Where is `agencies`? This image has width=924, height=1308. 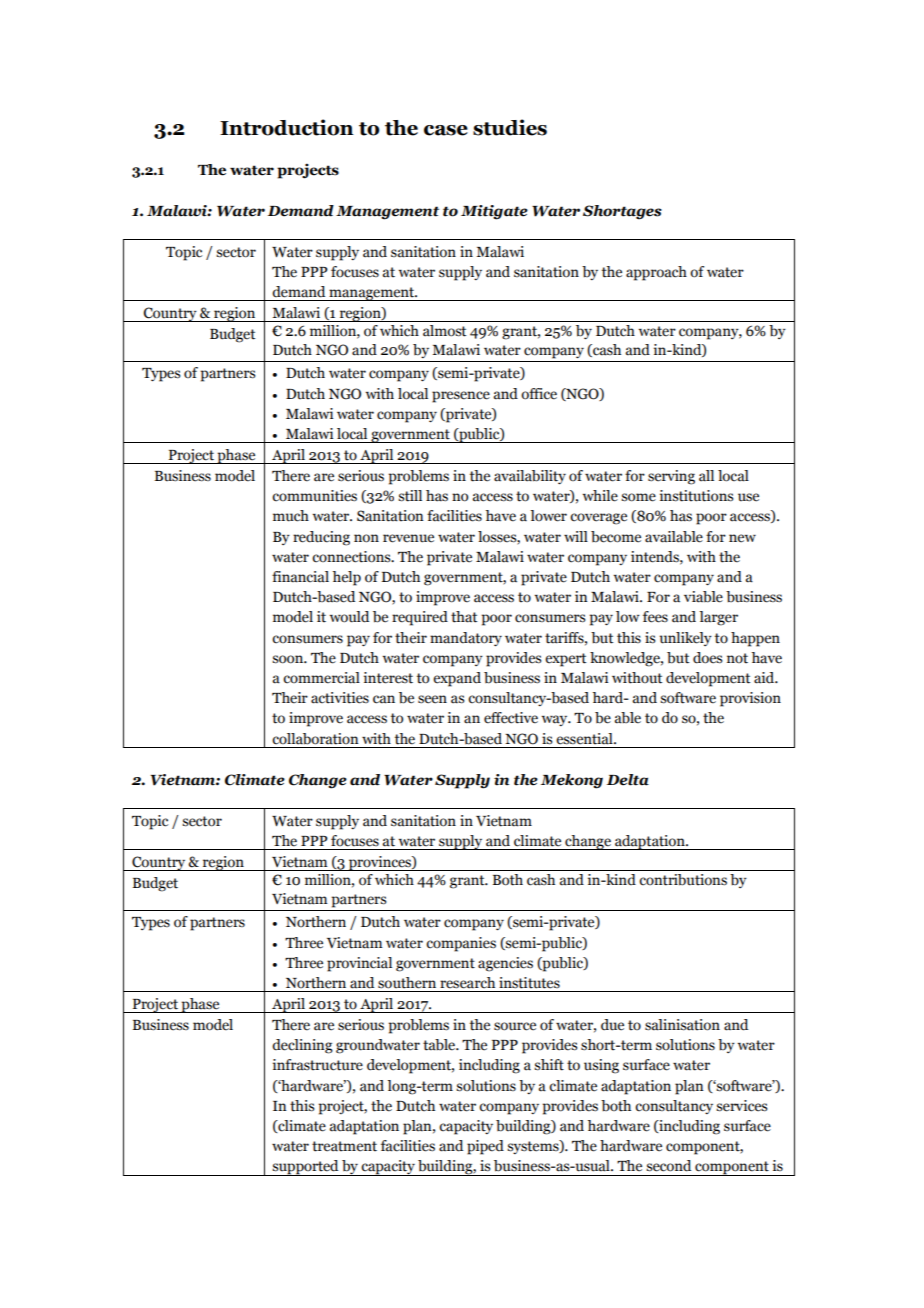 agencies is located at coordinates (505, 964).
